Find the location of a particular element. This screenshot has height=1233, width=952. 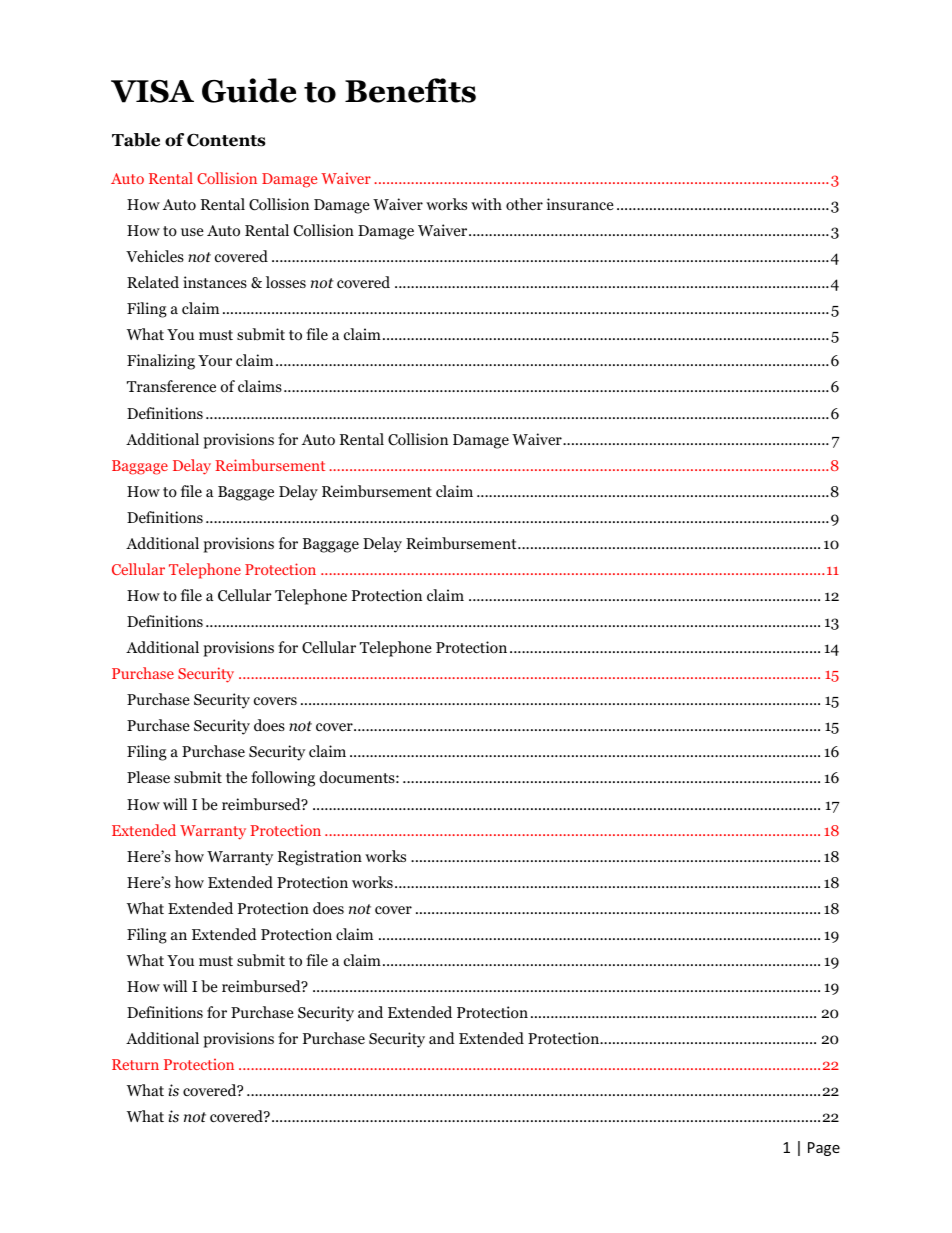

Please is located at coordinates (148, 777).
